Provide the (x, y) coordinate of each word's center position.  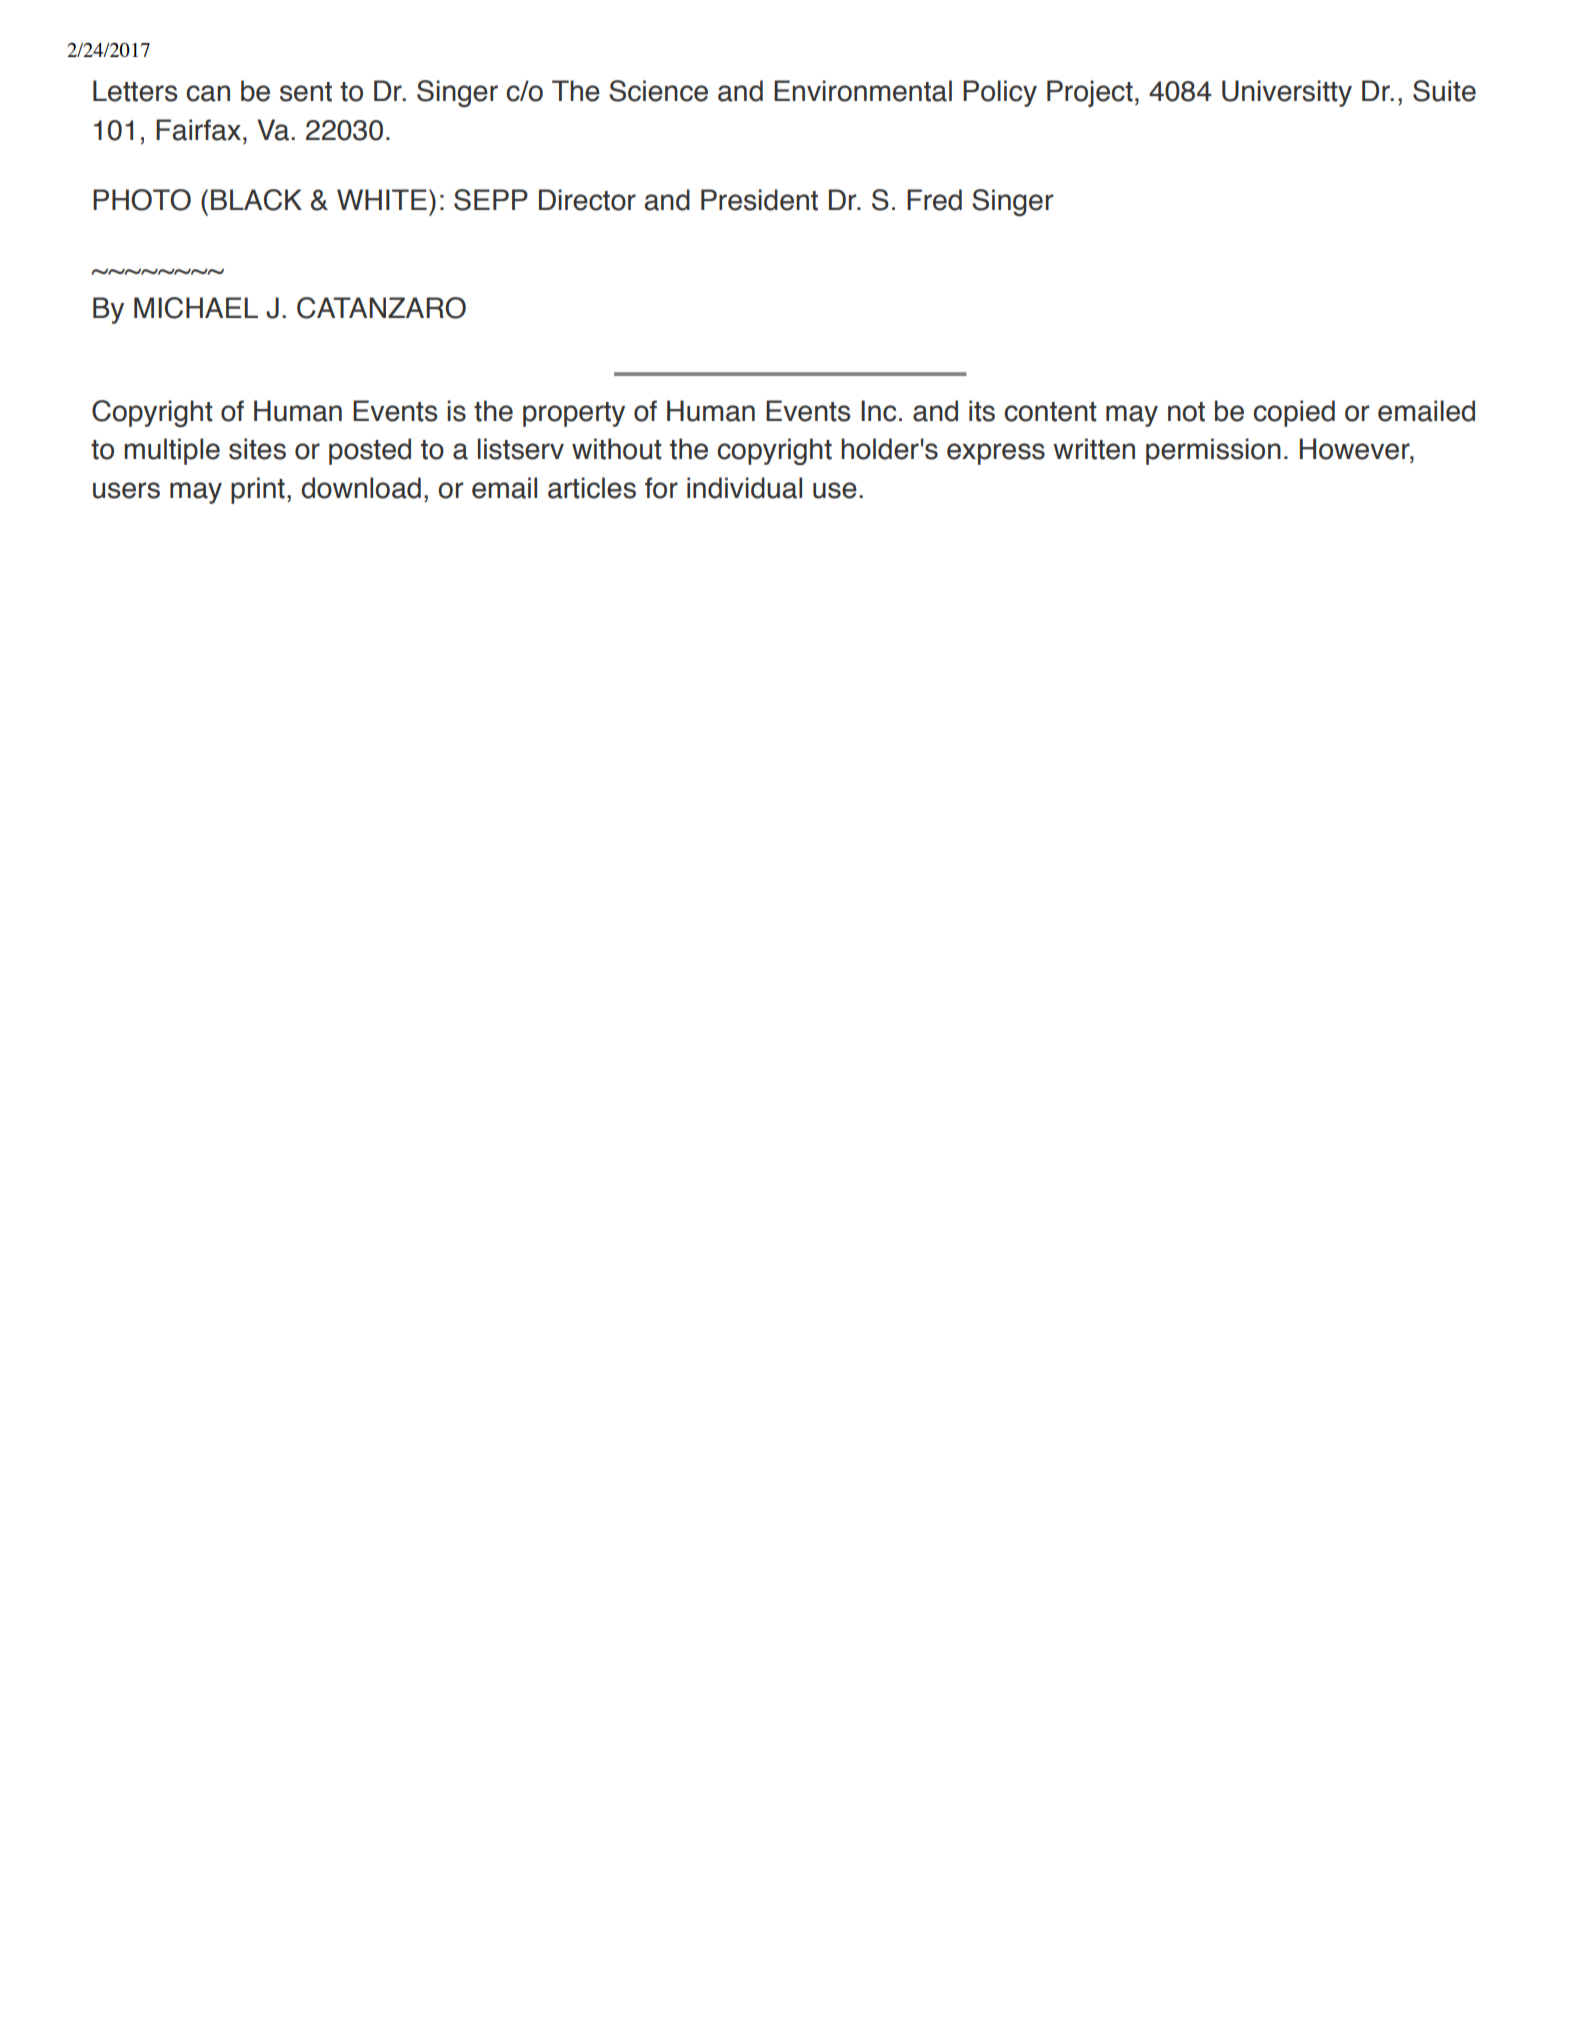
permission (1213, 451)
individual (744, 488)
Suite (1444, 91)
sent (306, 92)
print (258, 490)
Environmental (863, 91)
